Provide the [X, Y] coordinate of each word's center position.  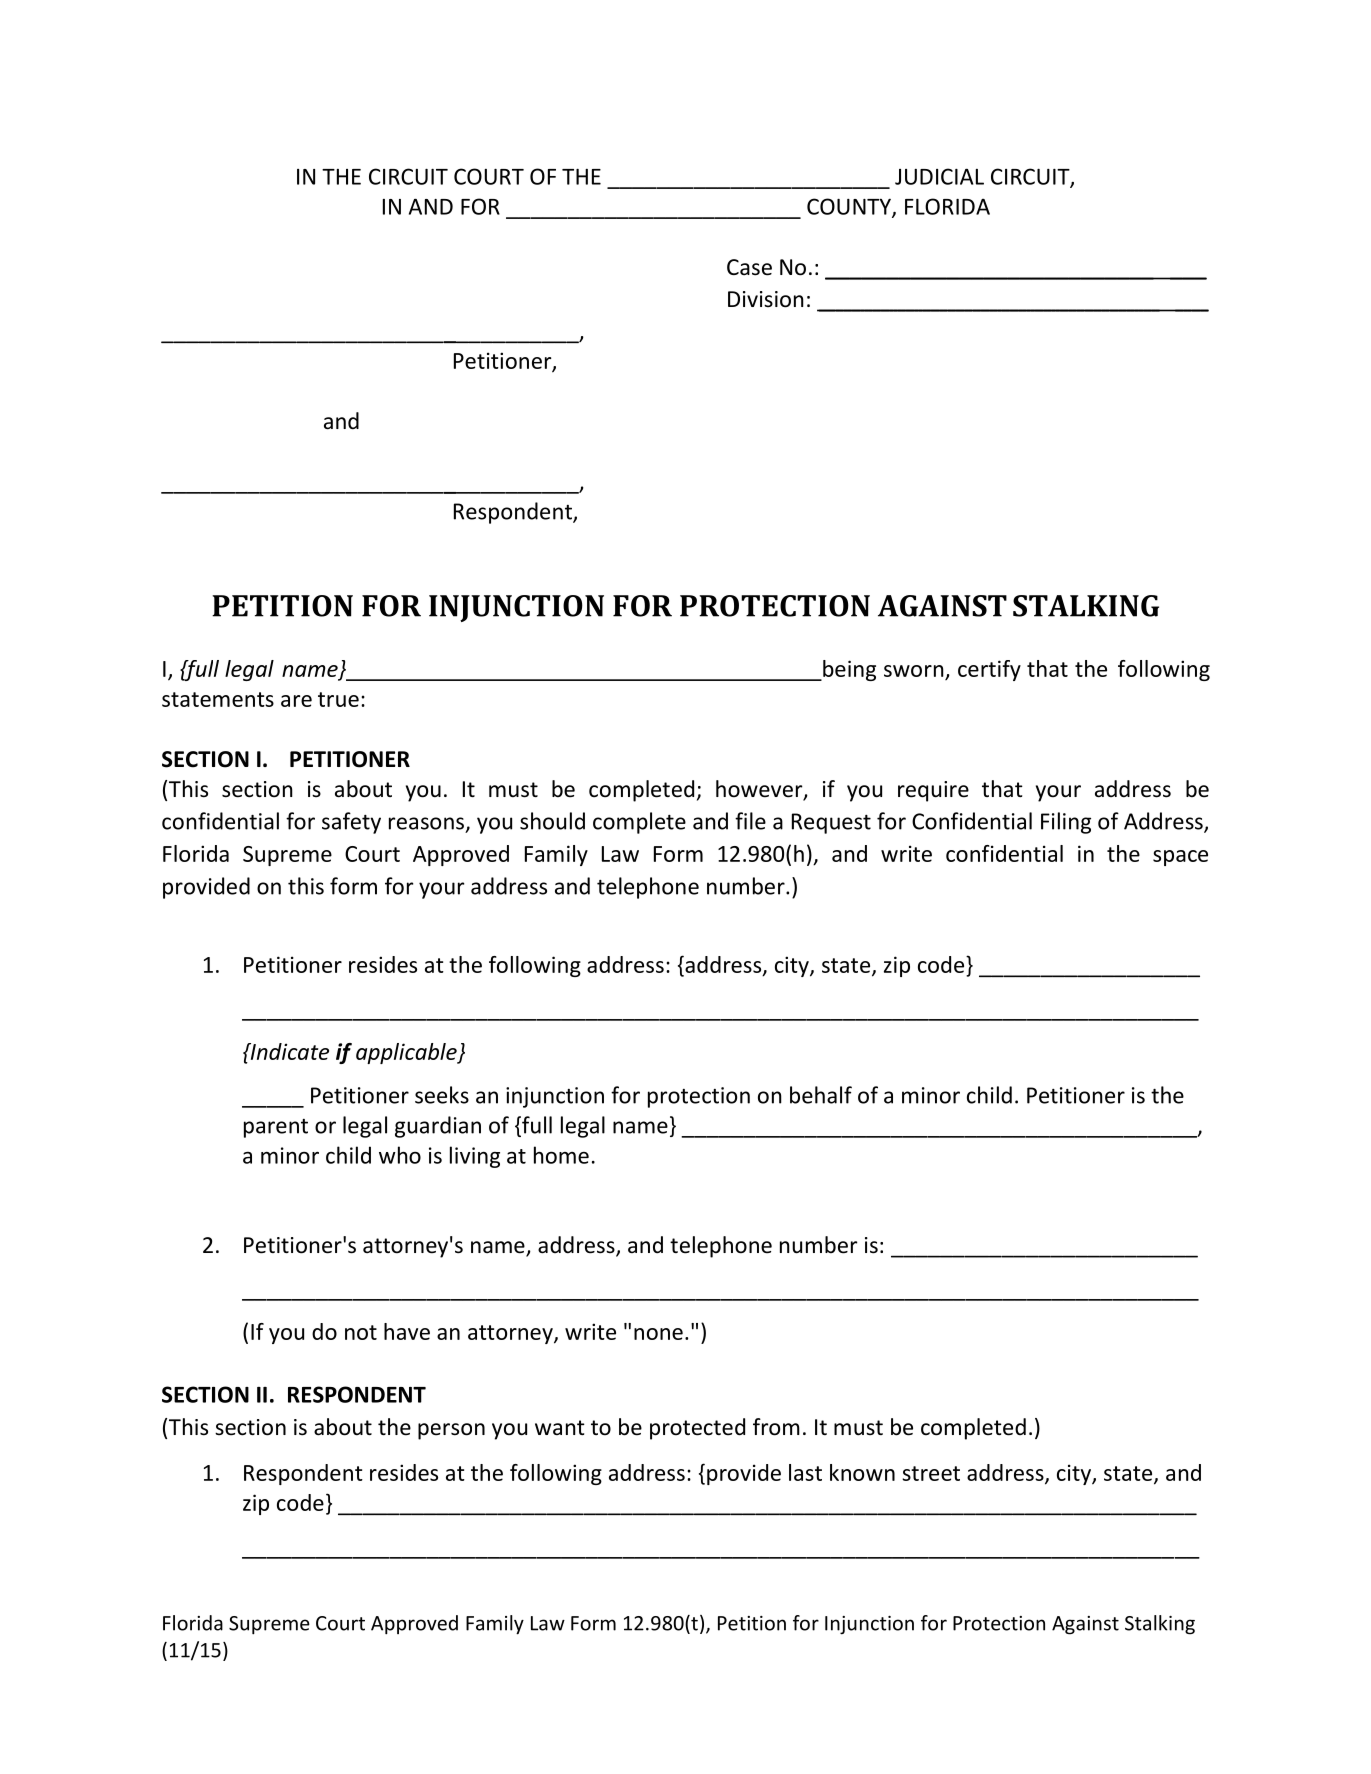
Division [766, 299]
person [451, 1431]
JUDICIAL [939, 176]
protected [697, 1429]
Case [749, 267]
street [931, 1473]
